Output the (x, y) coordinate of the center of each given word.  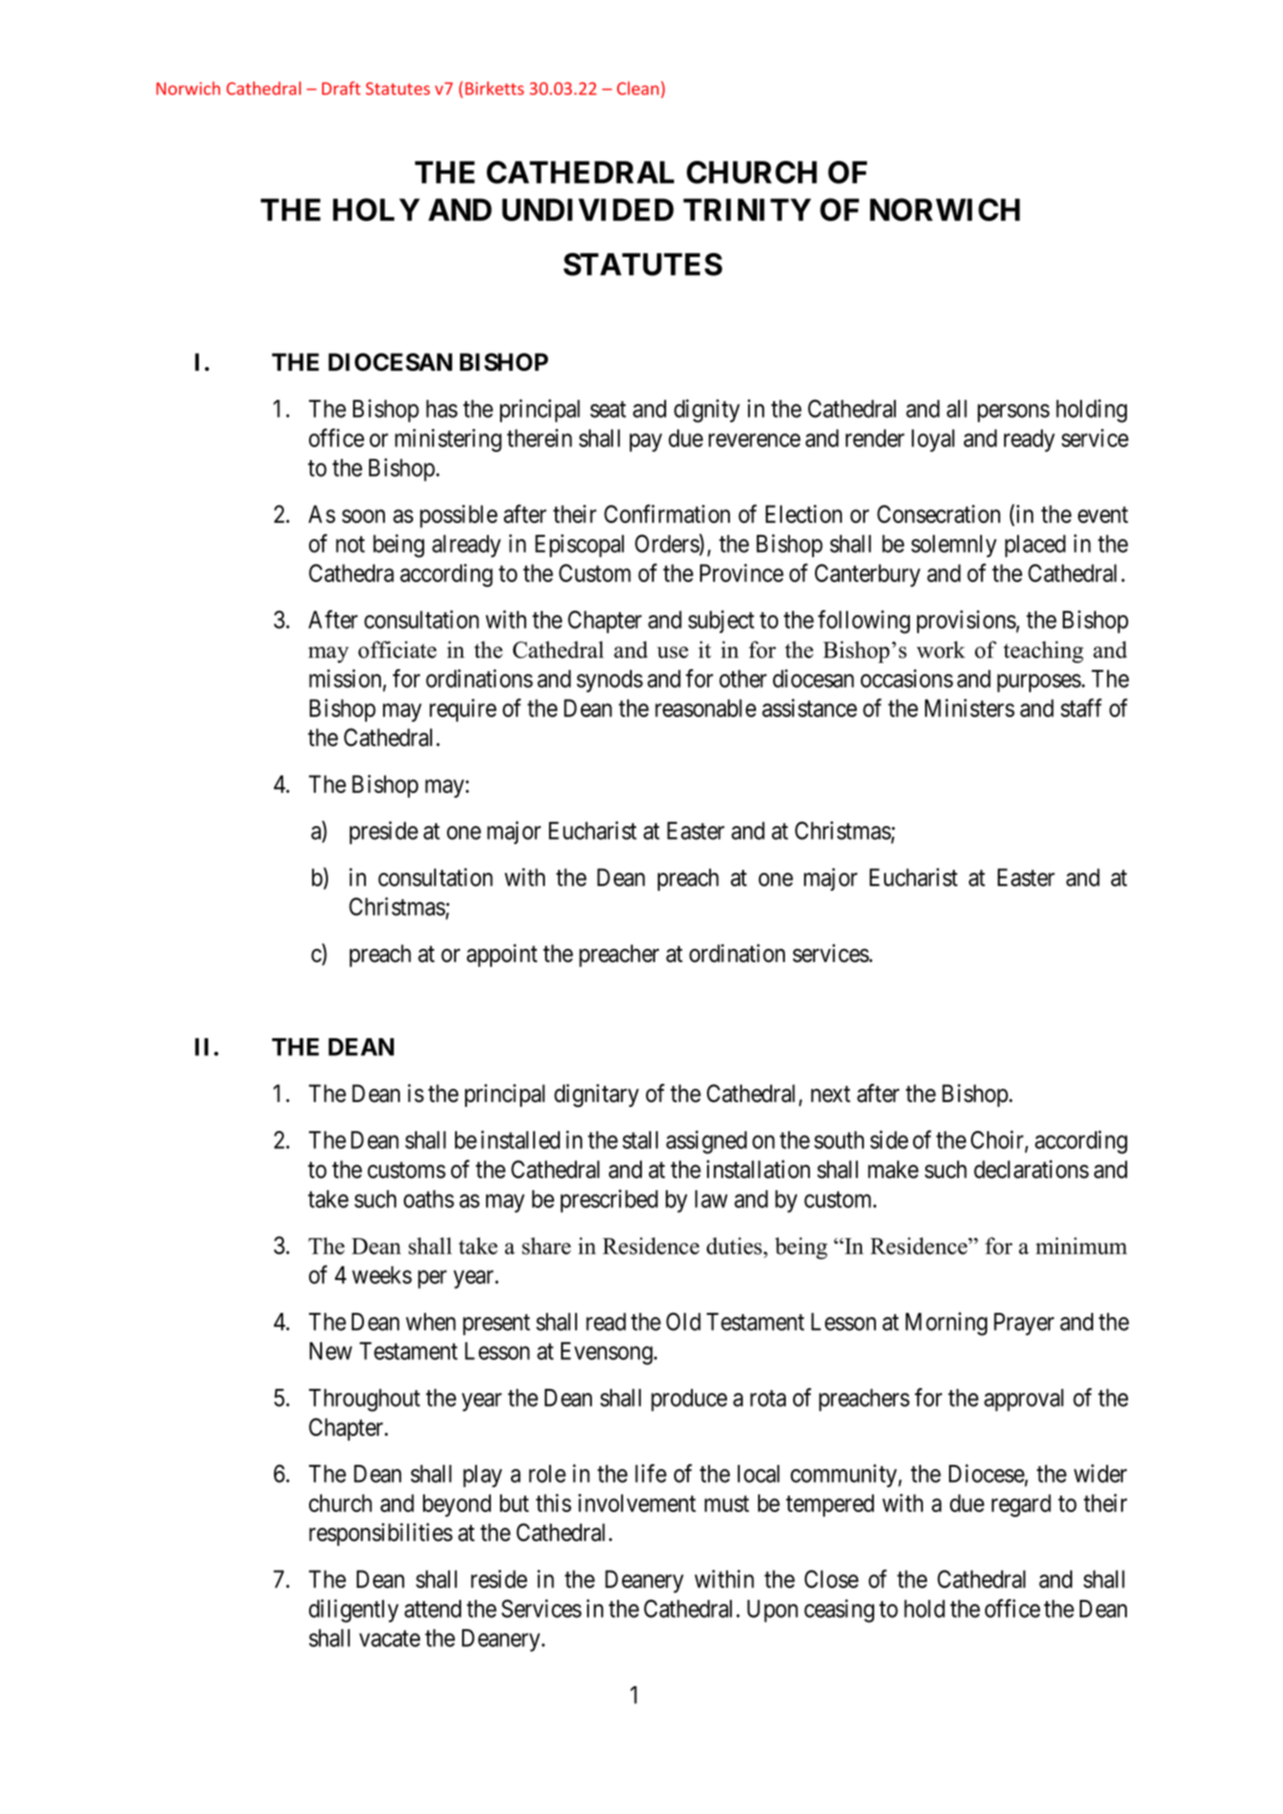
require (463, 710)
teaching (1043, 652)
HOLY (376, 209)
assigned (706, 1142)
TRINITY (747, 209)
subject (721, 621)
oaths (429, 1199)
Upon (772, 1611)
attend (432, 1609)
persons (1014, 413)
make (893, 1169)
